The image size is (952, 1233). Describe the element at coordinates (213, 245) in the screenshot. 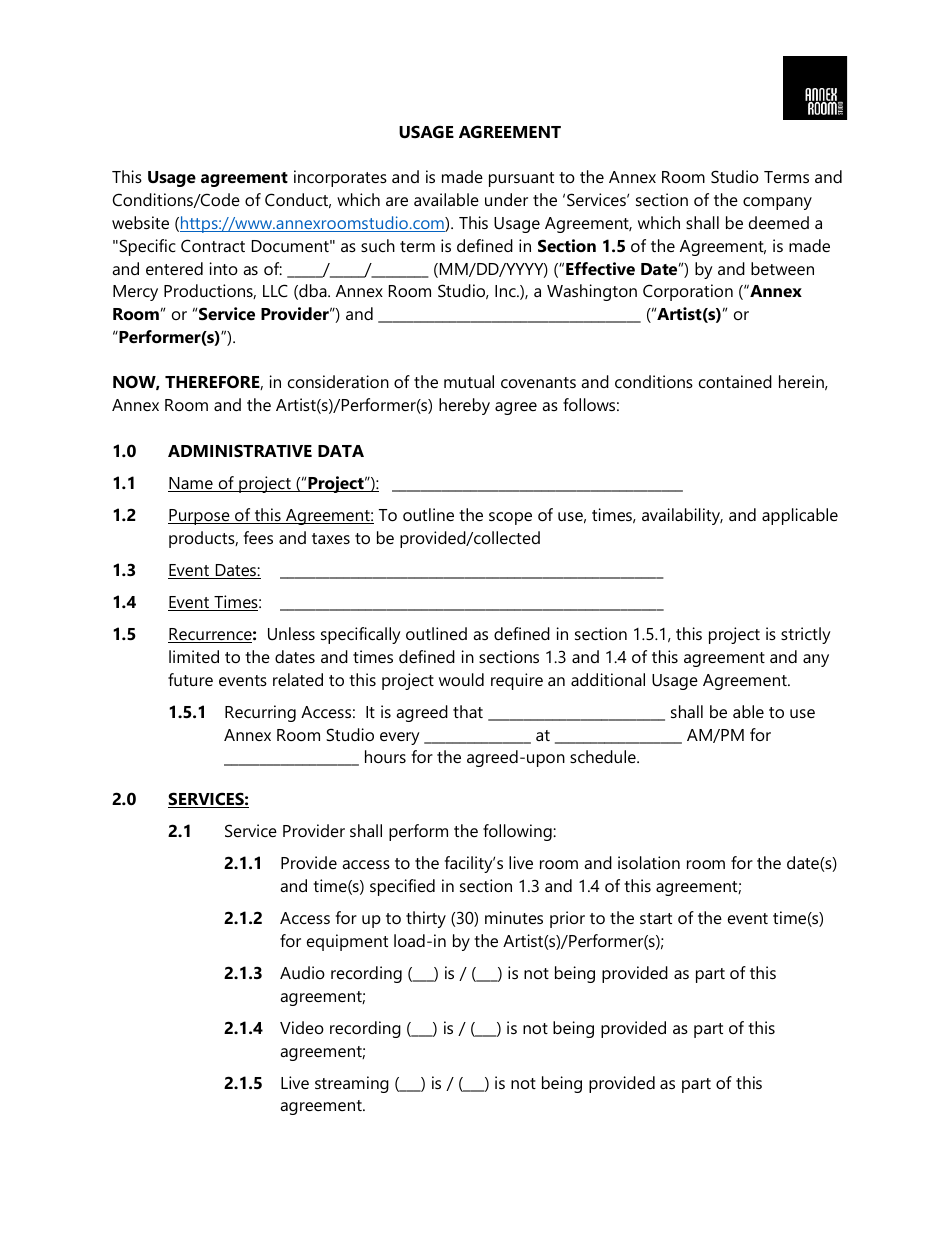

I see `Contract` at that location.
